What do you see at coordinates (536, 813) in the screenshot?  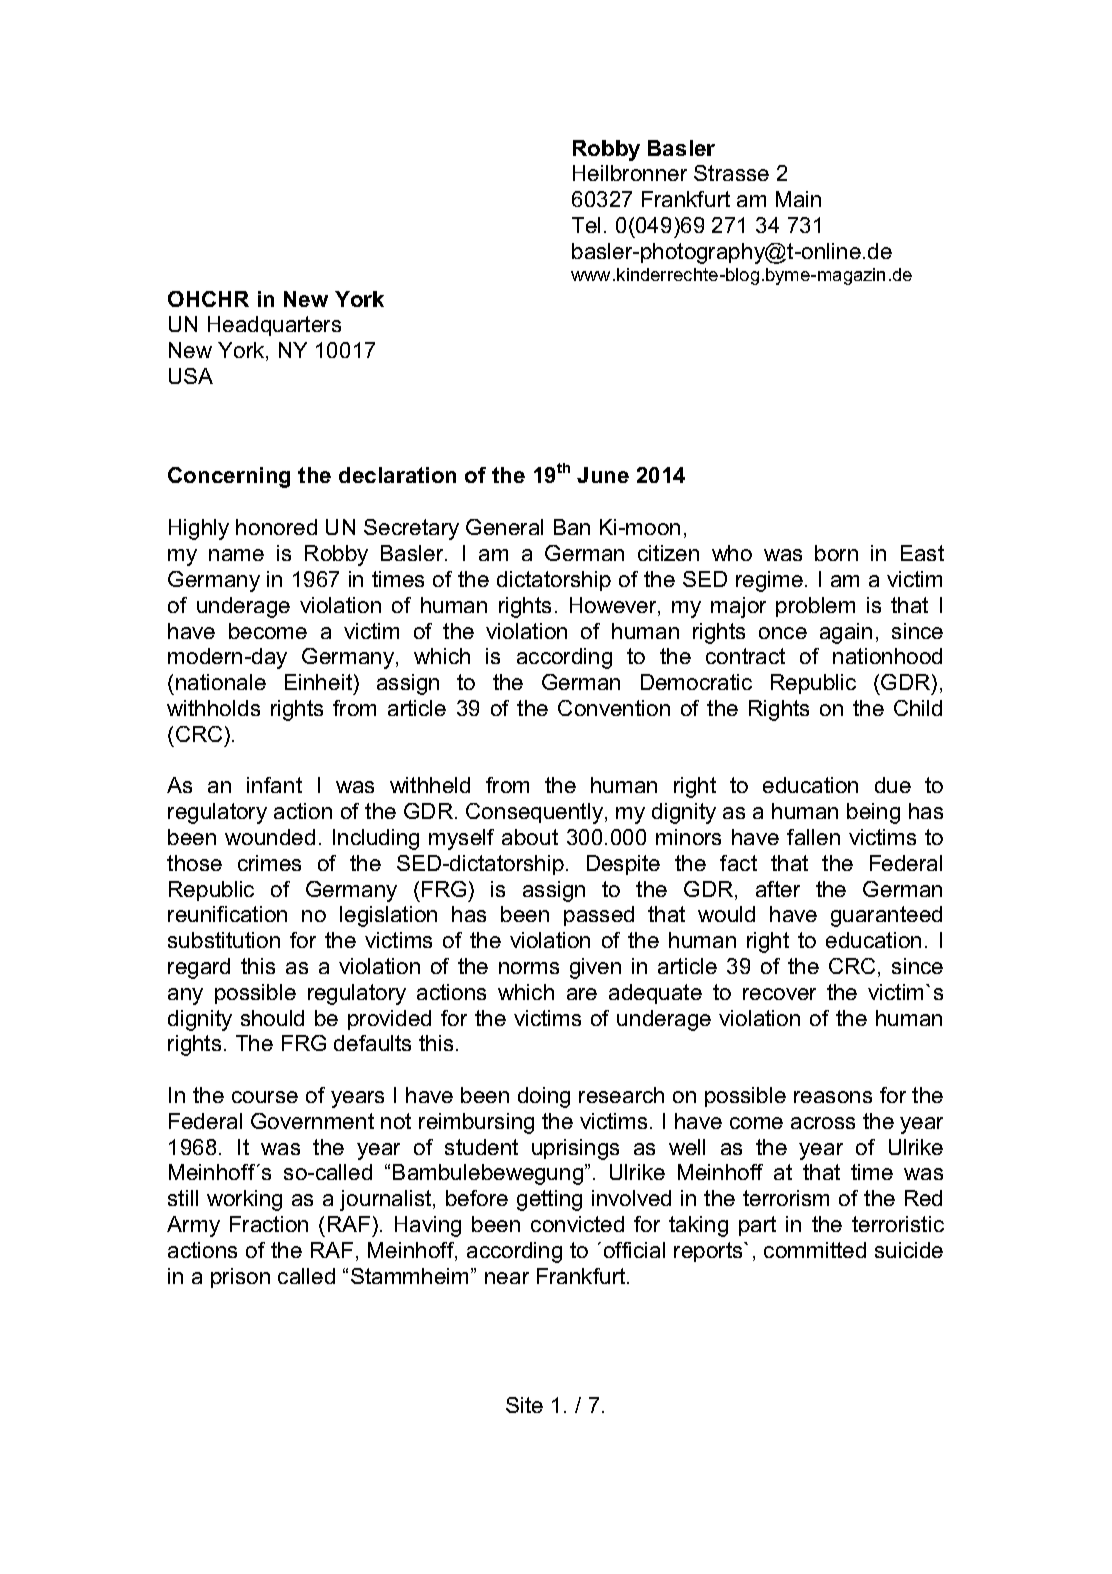 I see `Consequently` at bounding box center [536, 813].
